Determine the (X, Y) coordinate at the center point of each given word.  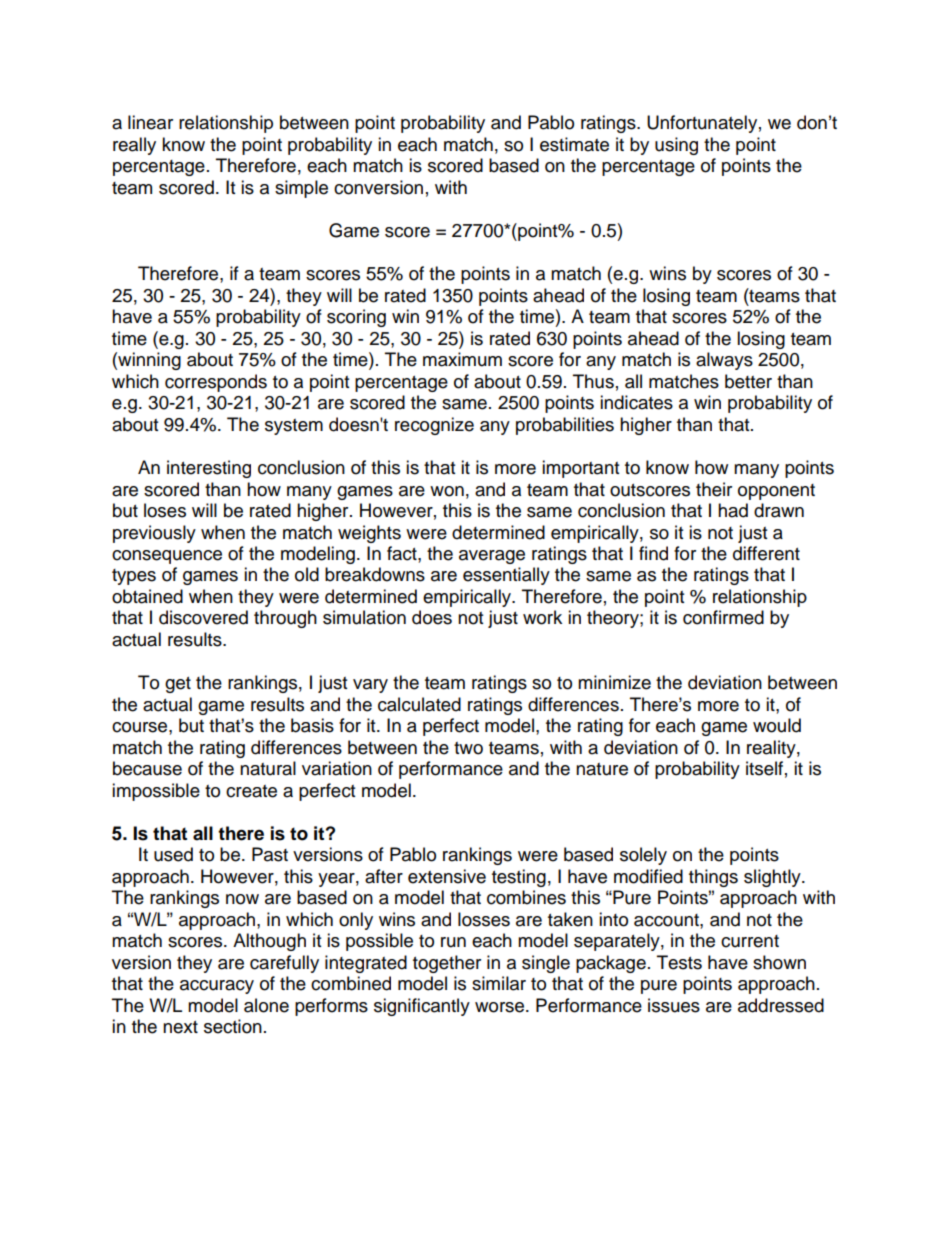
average (492, 557)
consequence (167, 557)
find (653, 553)
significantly (422, 1007)
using (676, 146)
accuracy (217, 987)
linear (150, 122)
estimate (574, 144)
